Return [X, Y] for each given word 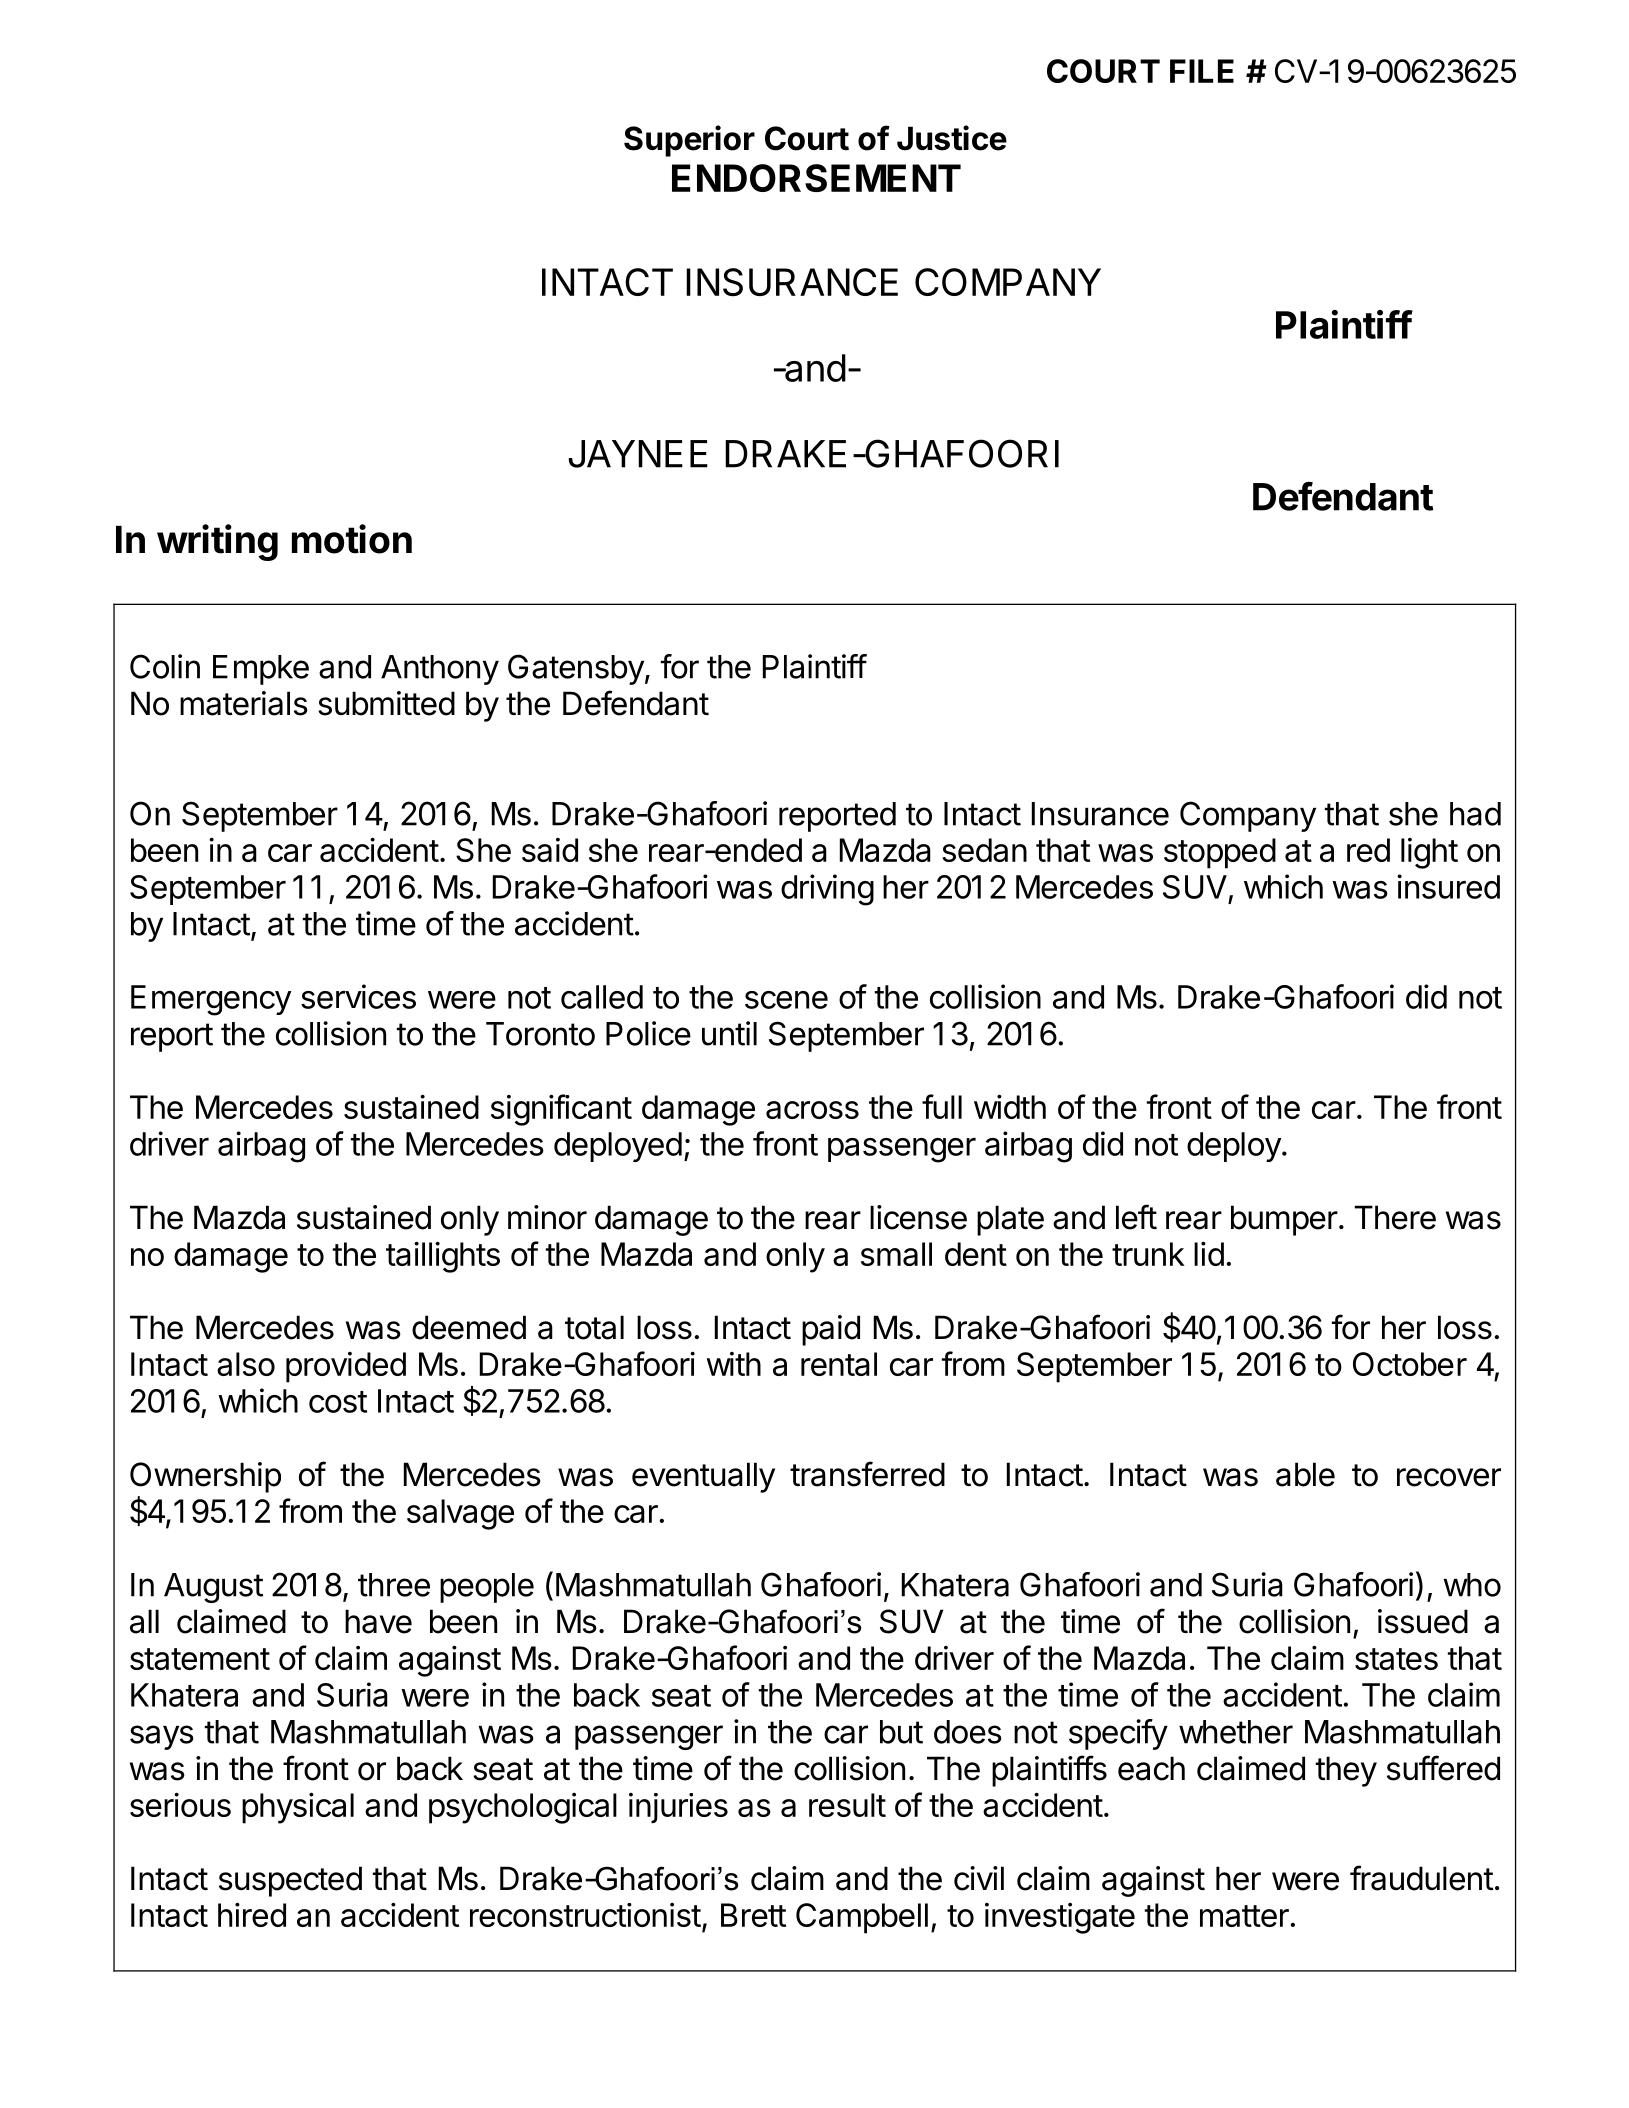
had [1475, 814]
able [1305, 1474]
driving [827, 890]
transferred [867, 1474]
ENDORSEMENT [816, 178]
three [394, 1585]
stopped [1220, 853]
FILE [1202, 71]
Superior [689, 141]
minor [547, 1217]
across [812, 1110]
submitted [386, 703]
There [1395, 1217]
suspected [290, 1881]
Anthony [440, 670]
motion [352, 539]
